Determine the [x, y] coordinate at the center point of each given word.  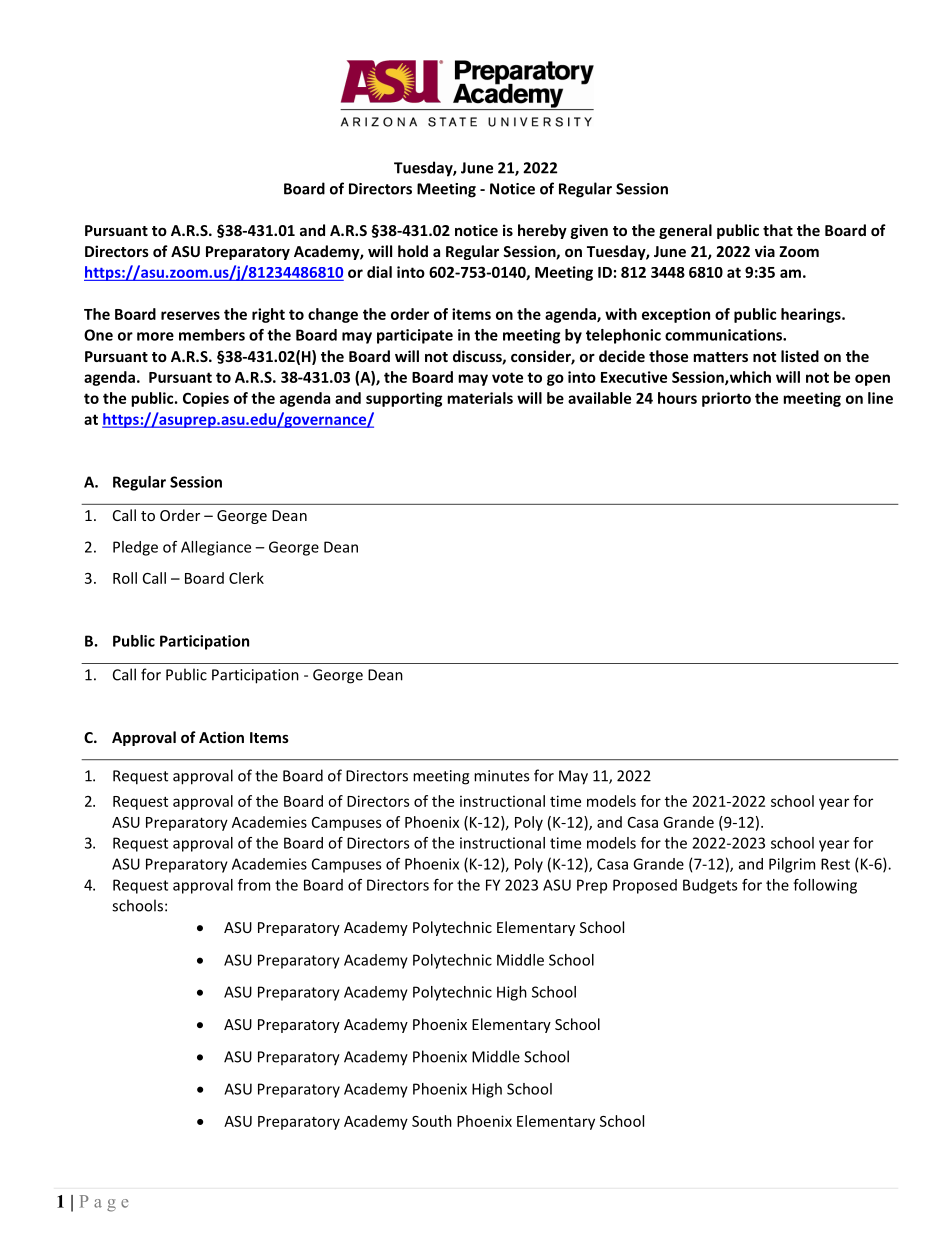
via [765, 251]
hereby [542, 231]
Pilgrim [792, 865]
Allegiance [216, 548]
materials [480, 398]
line [880, 398]
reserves [190, 315]
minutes [501, 776]
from [254, 885]
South [432, 1121]
